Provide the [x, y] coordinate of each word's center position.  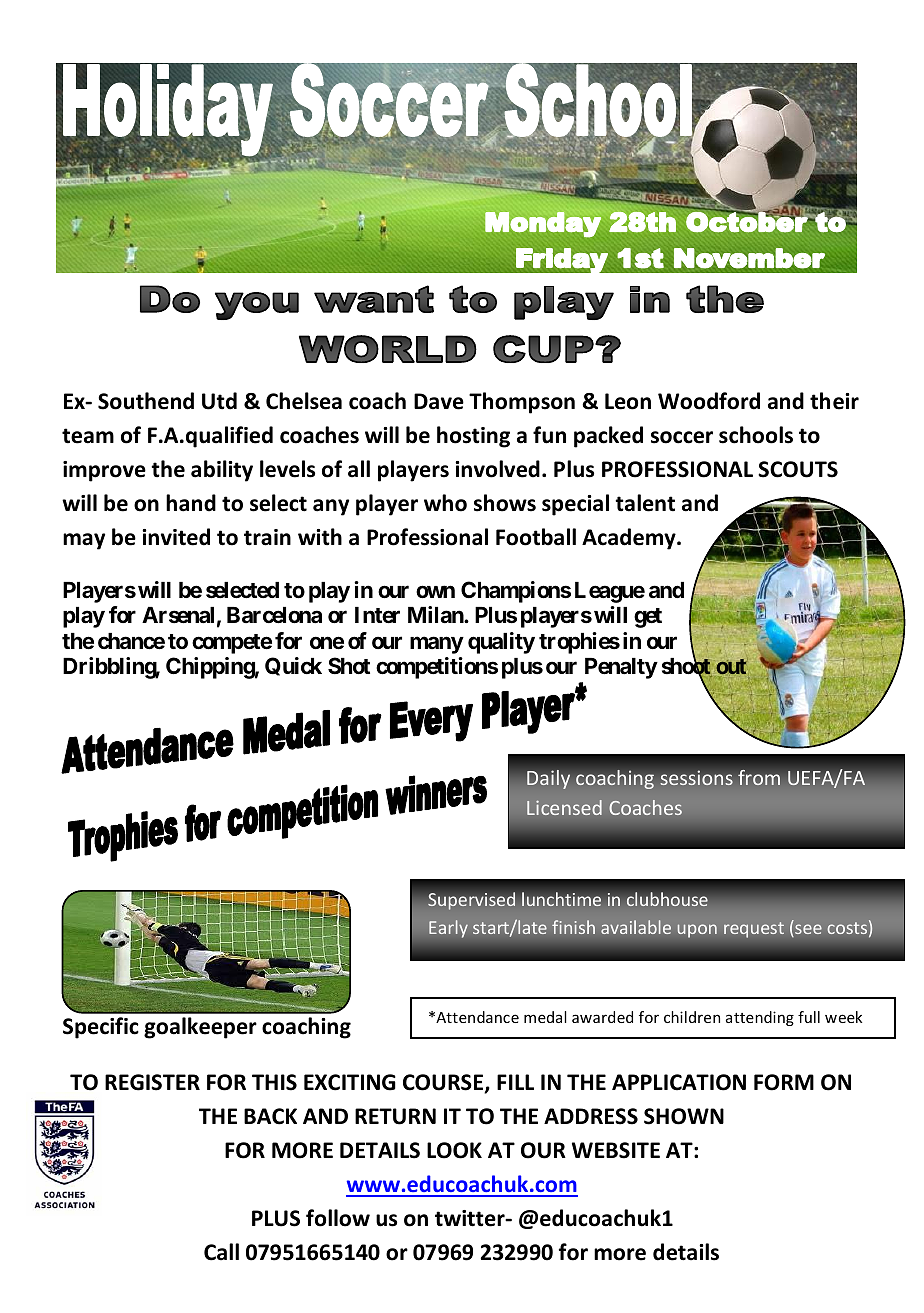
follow [338, 1218]
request [754, 930]
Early [448, 929]
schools [756, 435]
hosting [473, 437]
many [437, 645]
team [88, 436]
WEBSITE [616, 1150]
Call [221, 1252]
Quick [293, 666]
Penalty [621, 668]
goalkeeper [200, 1028]
